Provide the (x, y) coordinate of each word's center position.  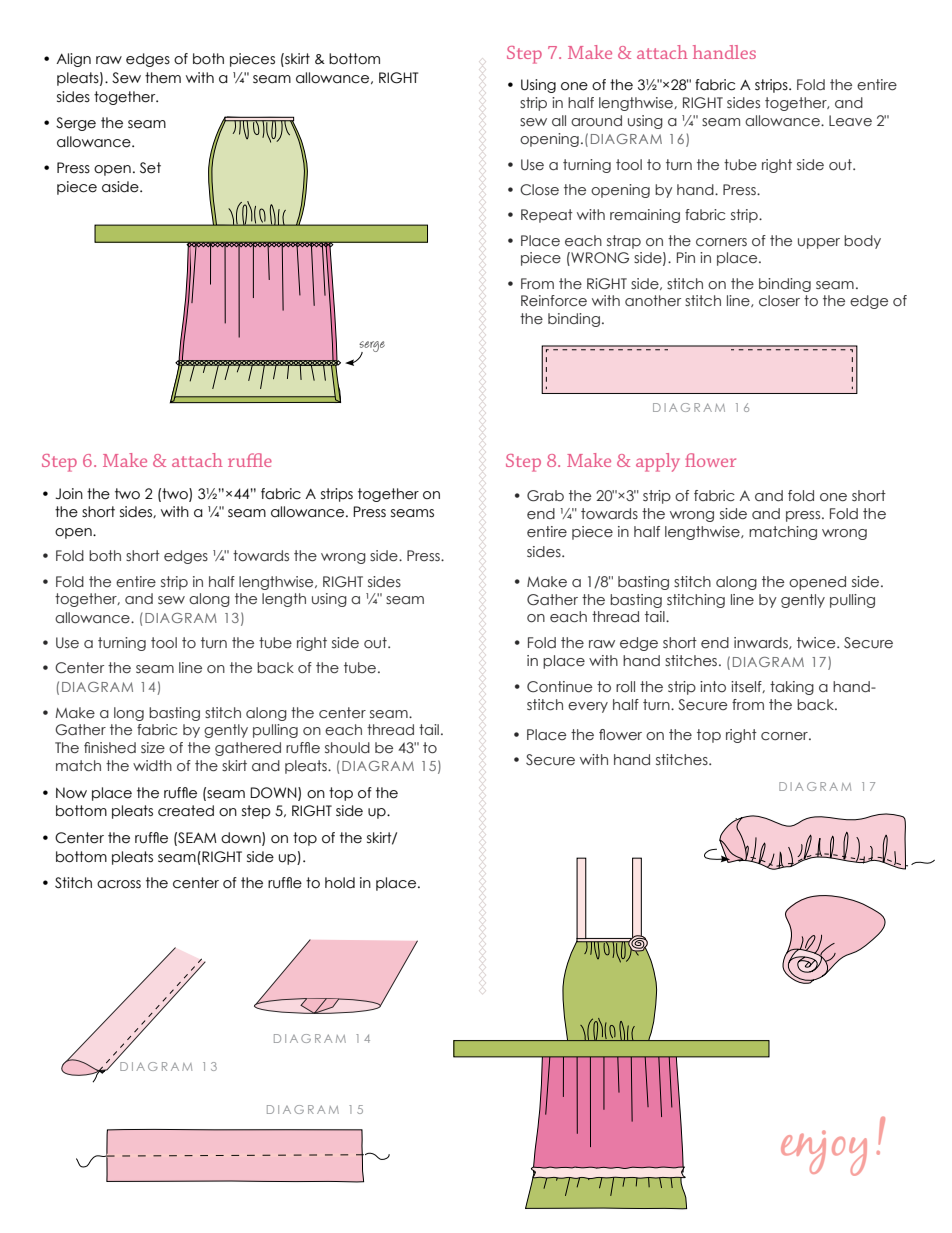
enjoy (824, 1153)
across (119, 884)
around (596, 121)
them (163, 78)
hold (340, 883)
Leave (850, 121)
